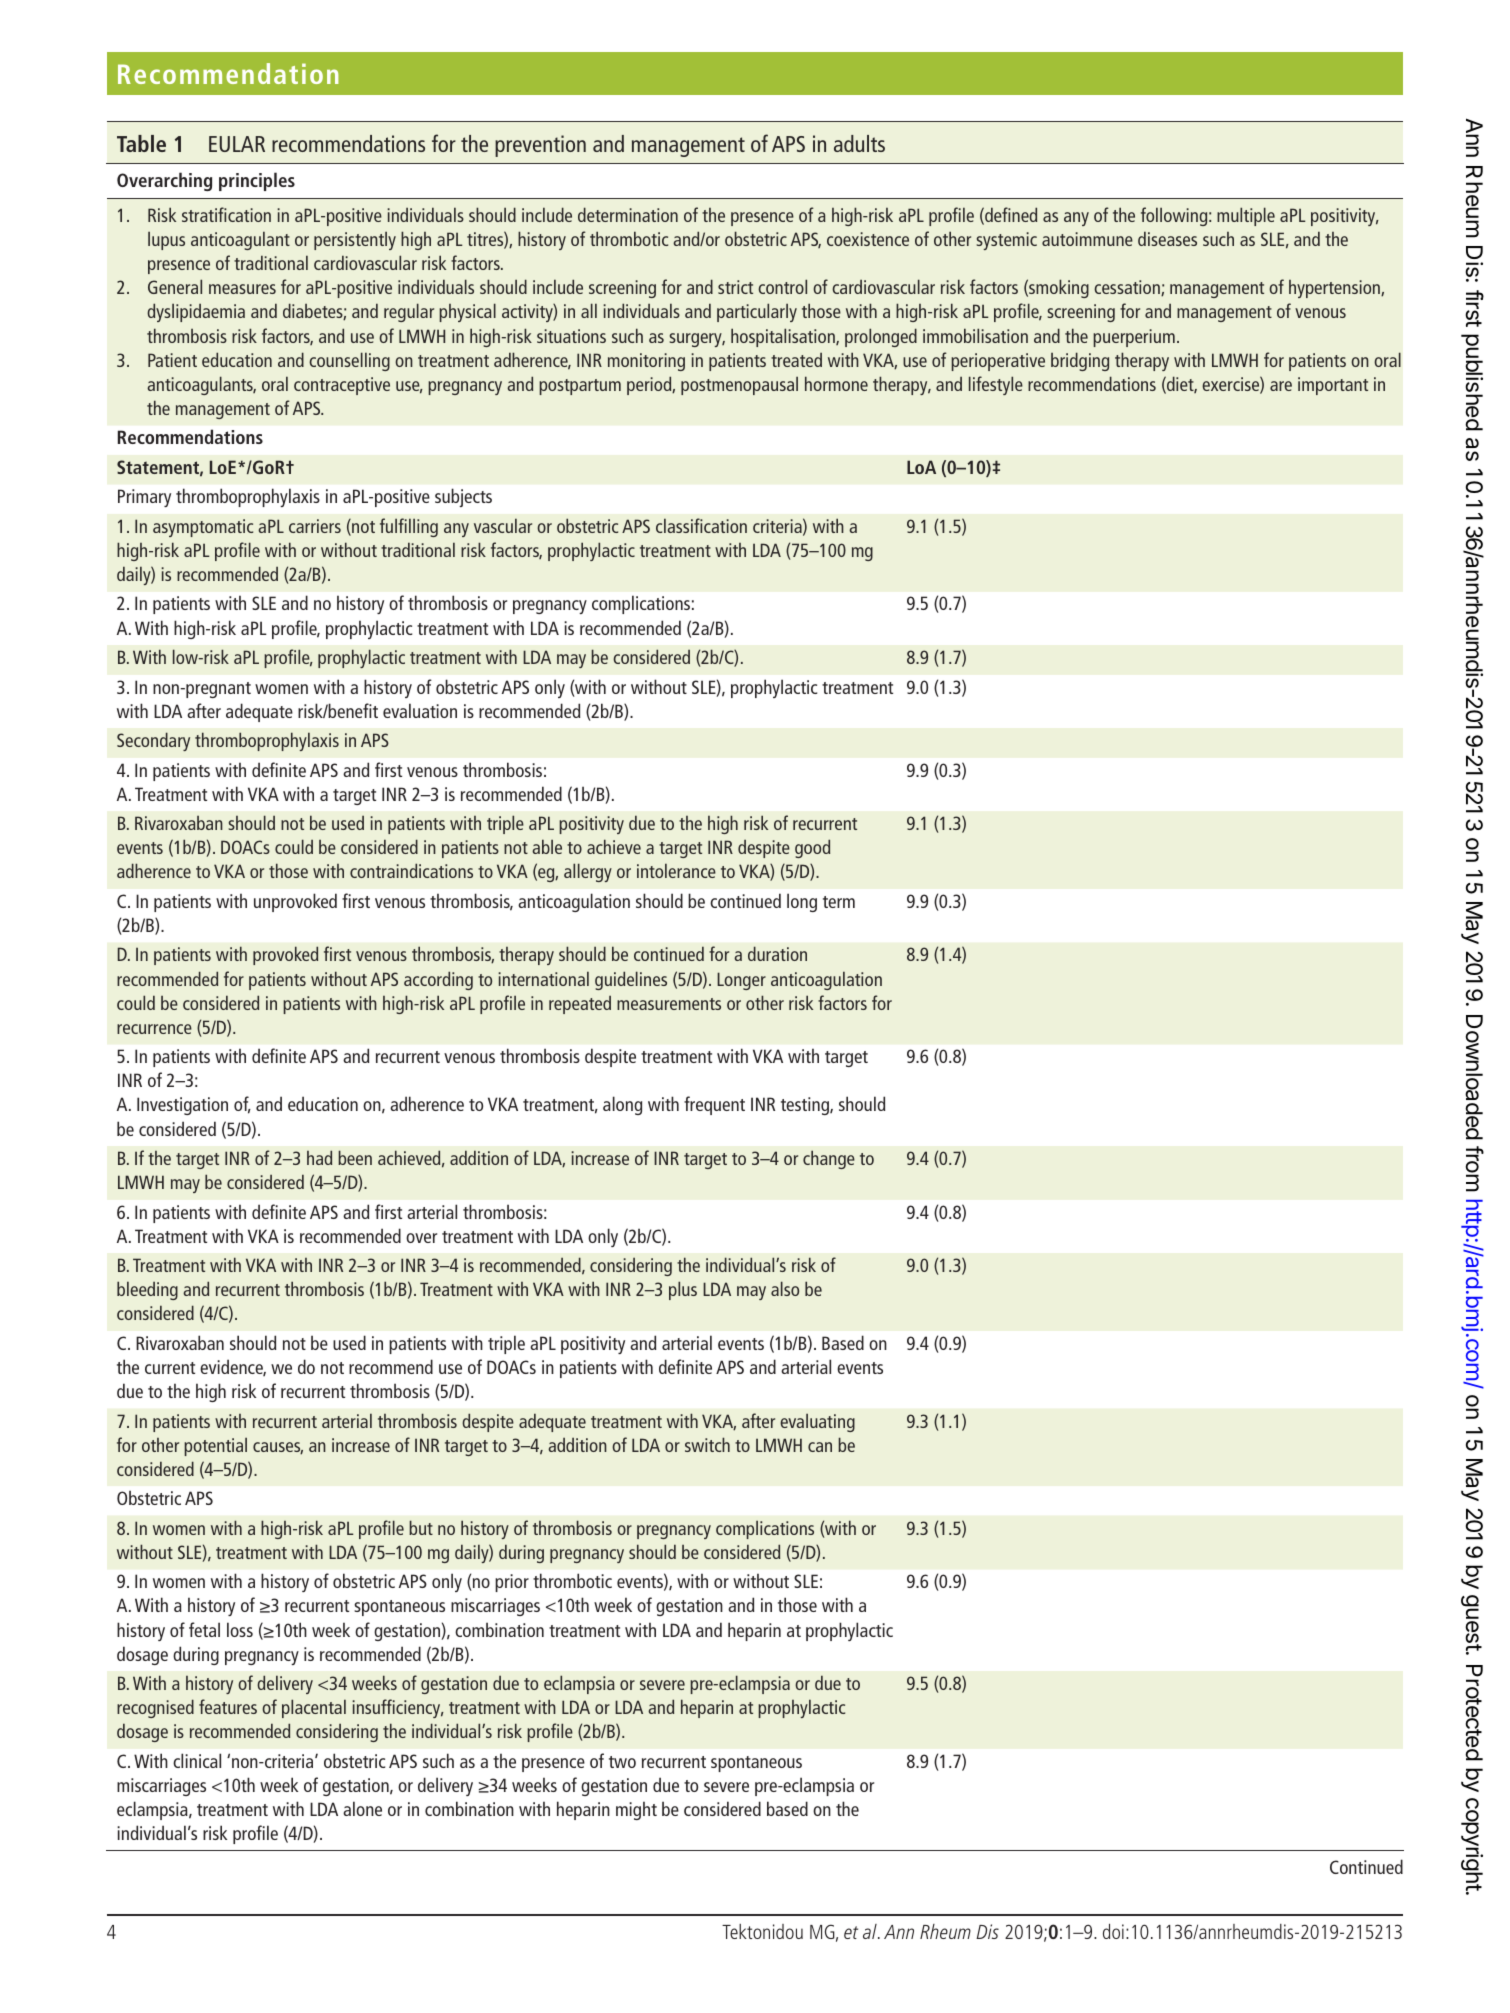 The width and height of the document is (1510, 2013). What do you see at coordinates (622, 1762) in the document?
I see `two` at bounding box center [622, 1762].
